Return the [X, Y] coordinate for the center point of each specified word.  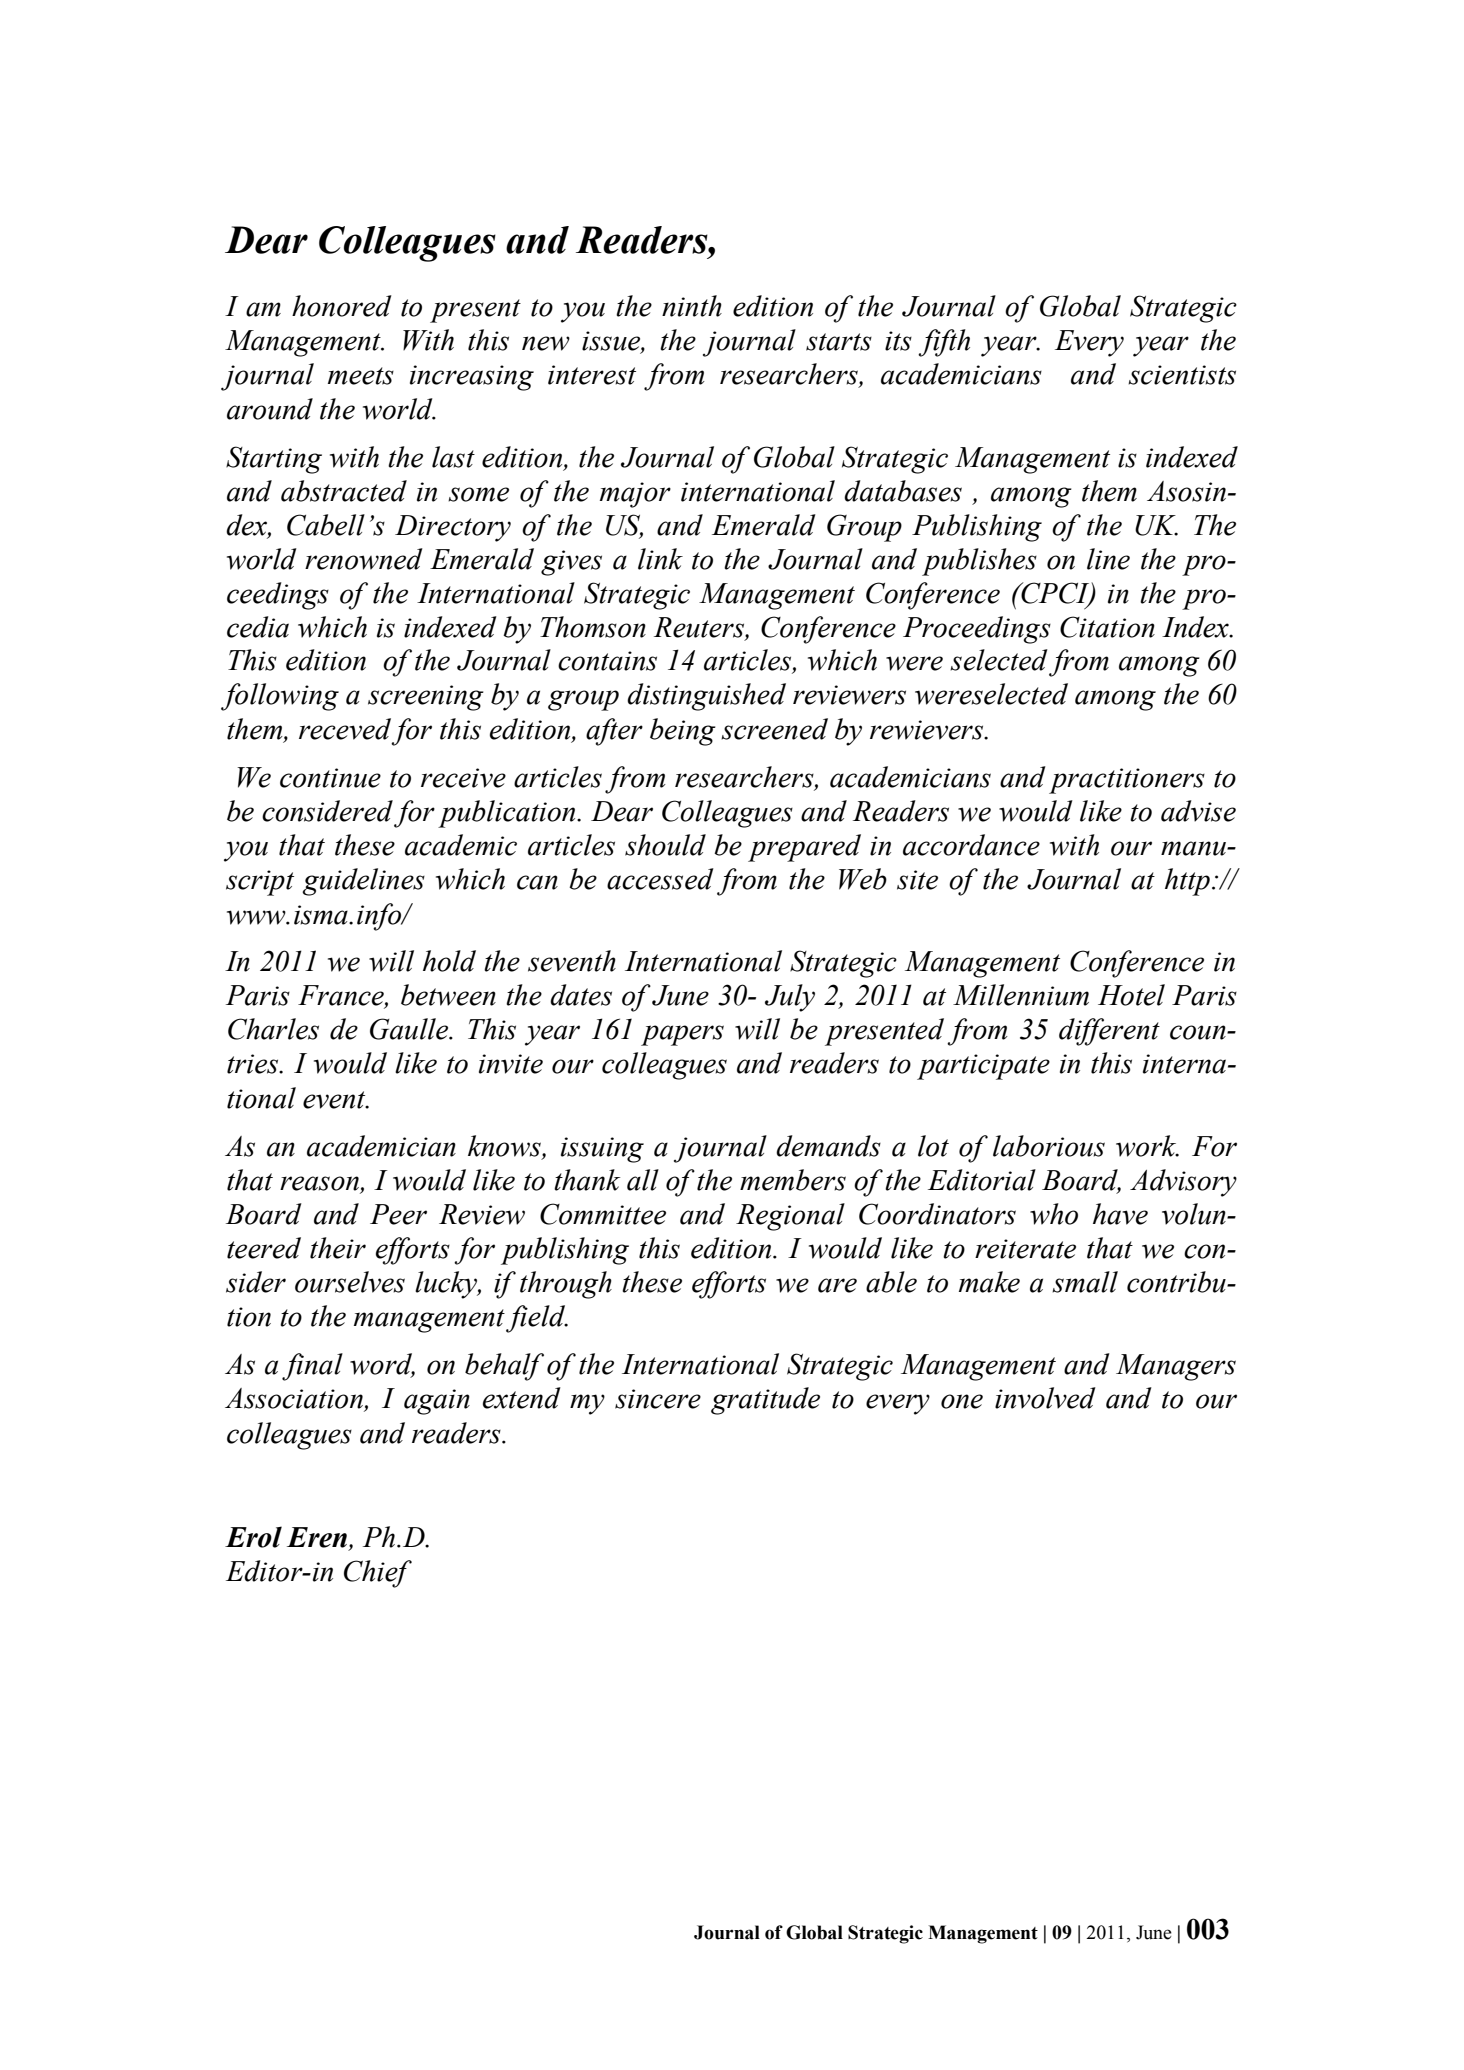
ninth [692, 306]
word [382, 1365]
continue [330, 778]
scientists [1182, 375]
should [665, 845]
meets [361, 376]
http [1187, 882]
